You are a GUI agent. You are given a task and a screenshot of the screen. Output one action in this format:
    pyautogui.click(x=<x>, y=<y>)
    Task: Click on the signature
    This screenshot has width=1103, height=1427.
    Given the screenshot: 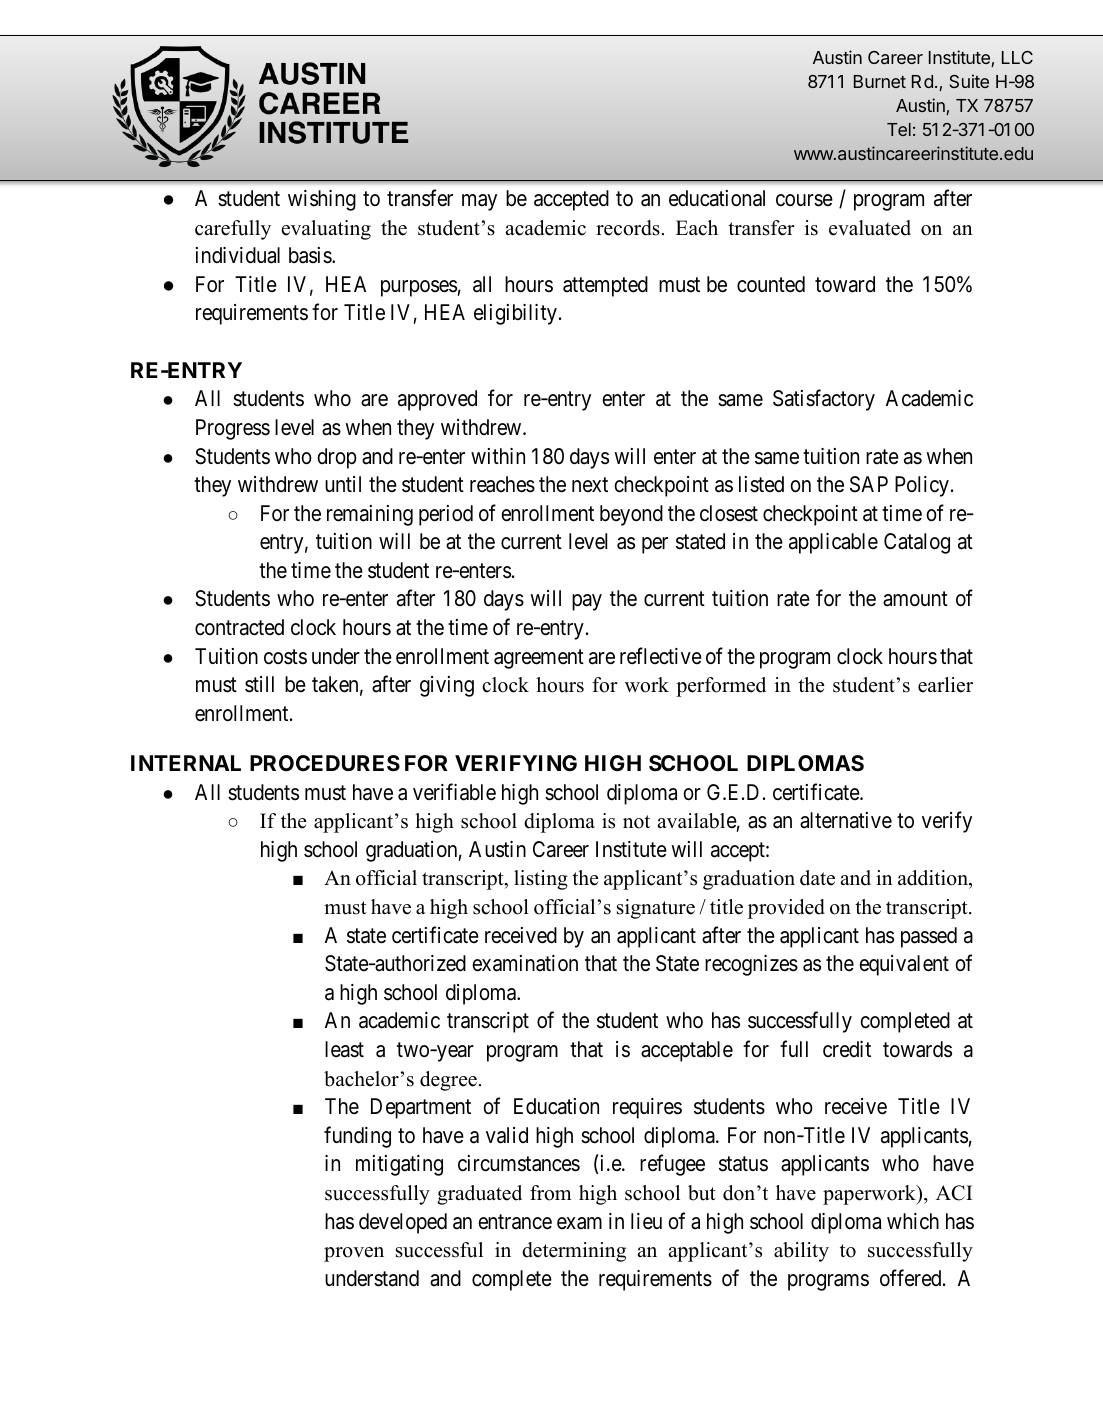 What is the action you would take?
    pyautogui.click(x=656, y=909)
